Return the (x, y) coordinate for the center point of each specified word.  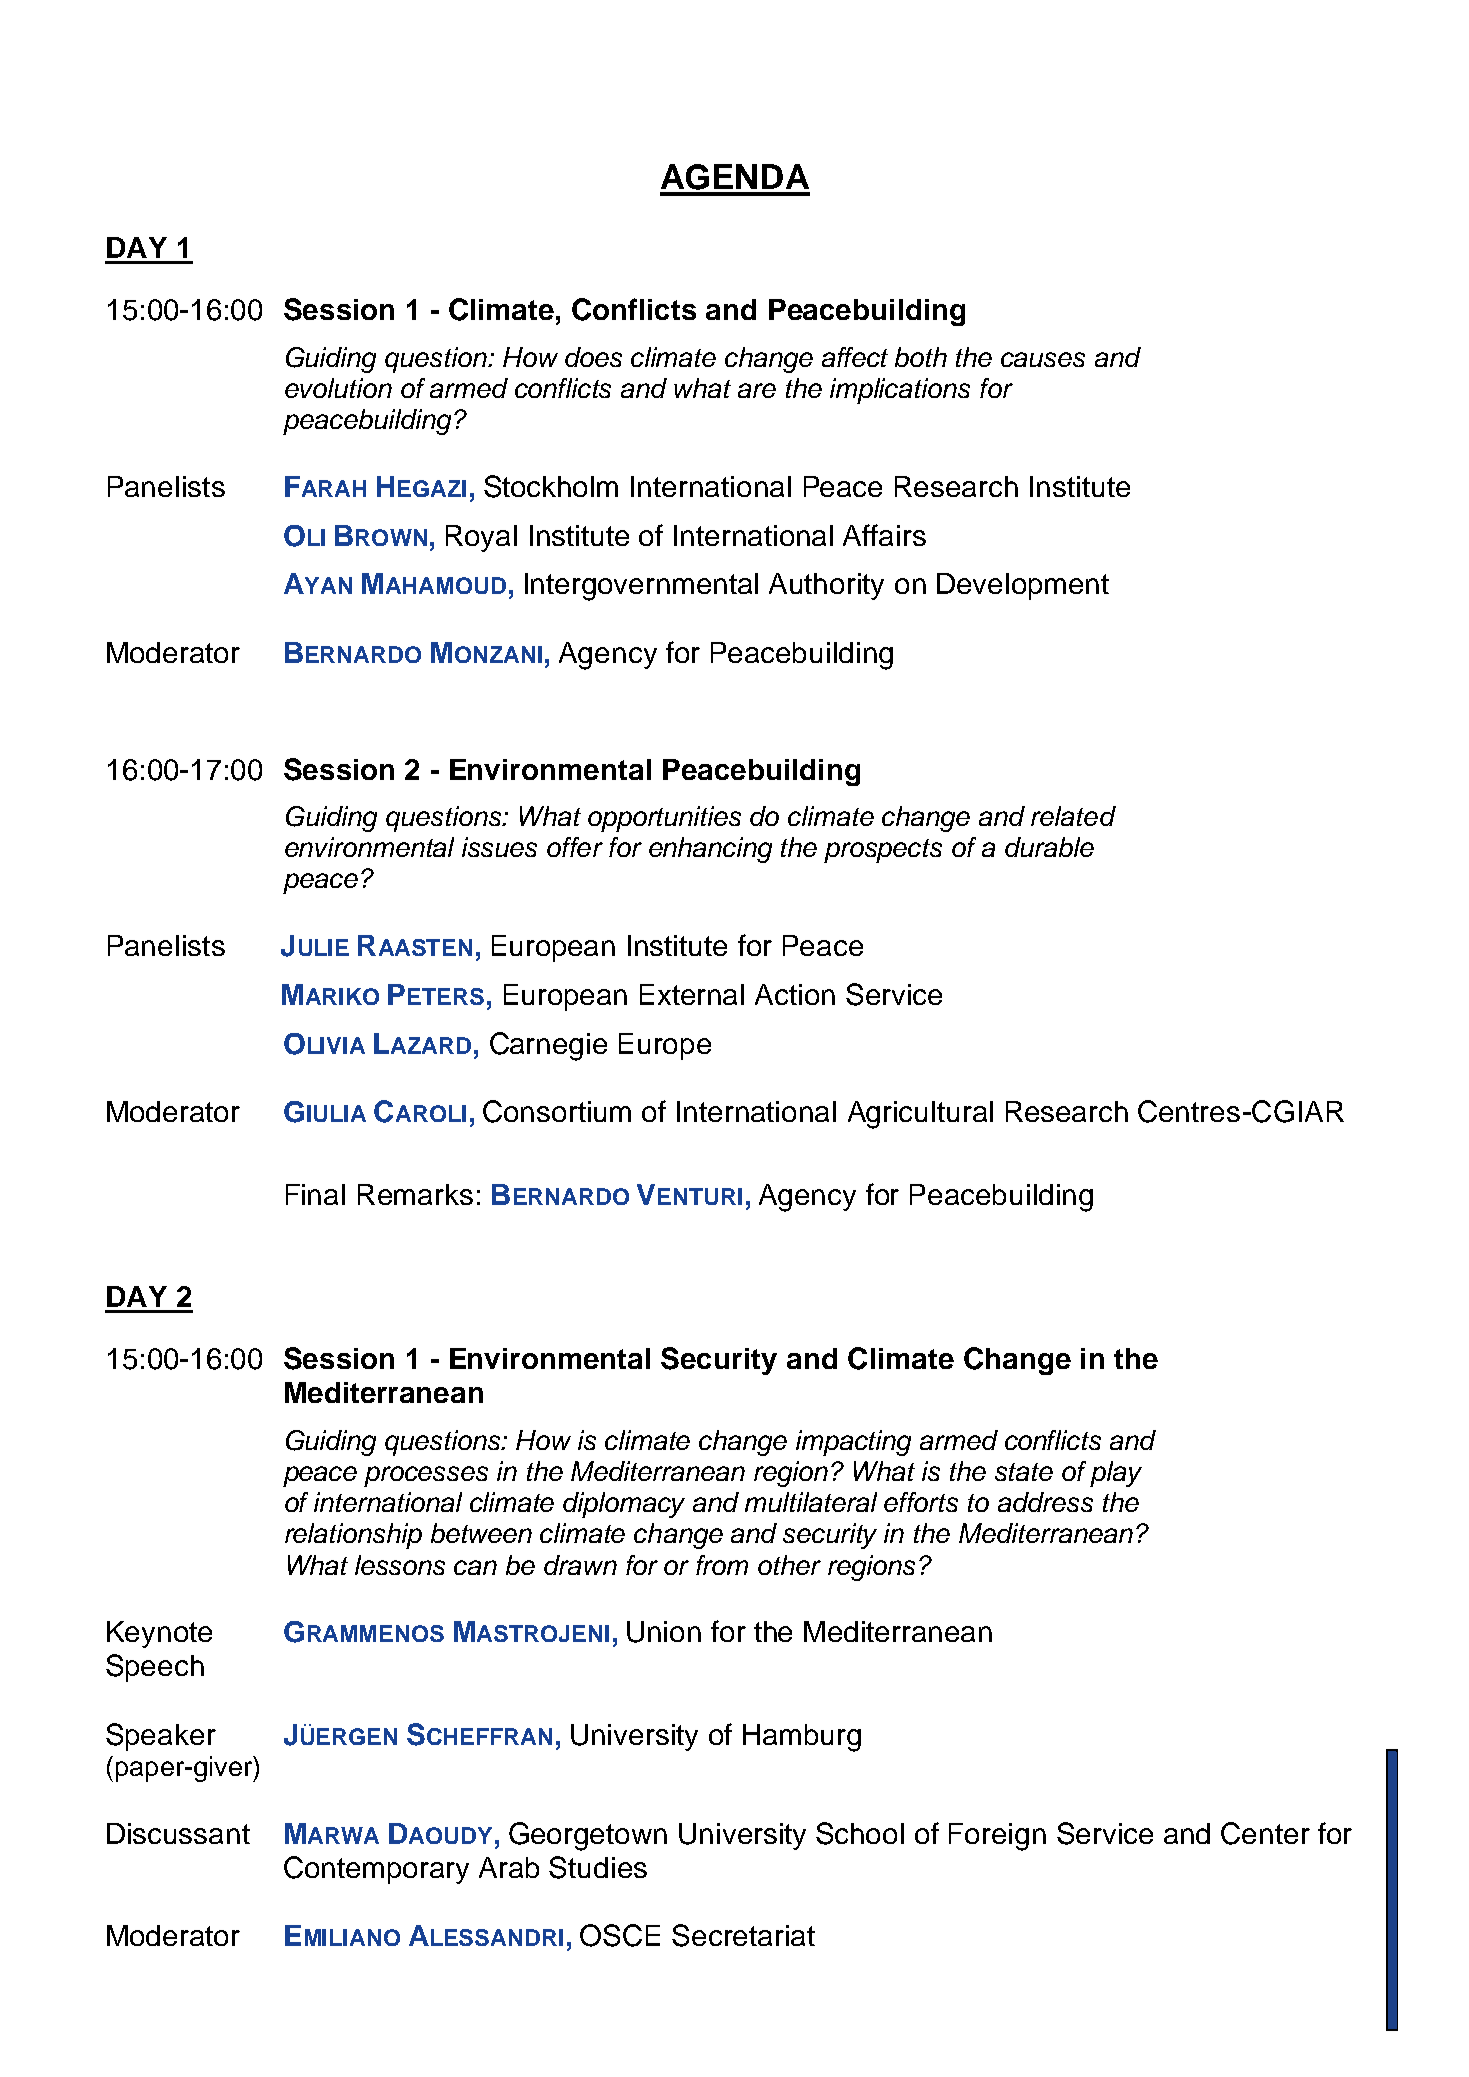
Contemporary (376, 1870)
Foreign (997, 1837)
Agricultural (920, 1115)
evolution (338, 388)
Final (315, 1194)
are (757, 390)
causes (1043, 359)
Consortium (557, 1111)
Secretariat (743, 1935)
